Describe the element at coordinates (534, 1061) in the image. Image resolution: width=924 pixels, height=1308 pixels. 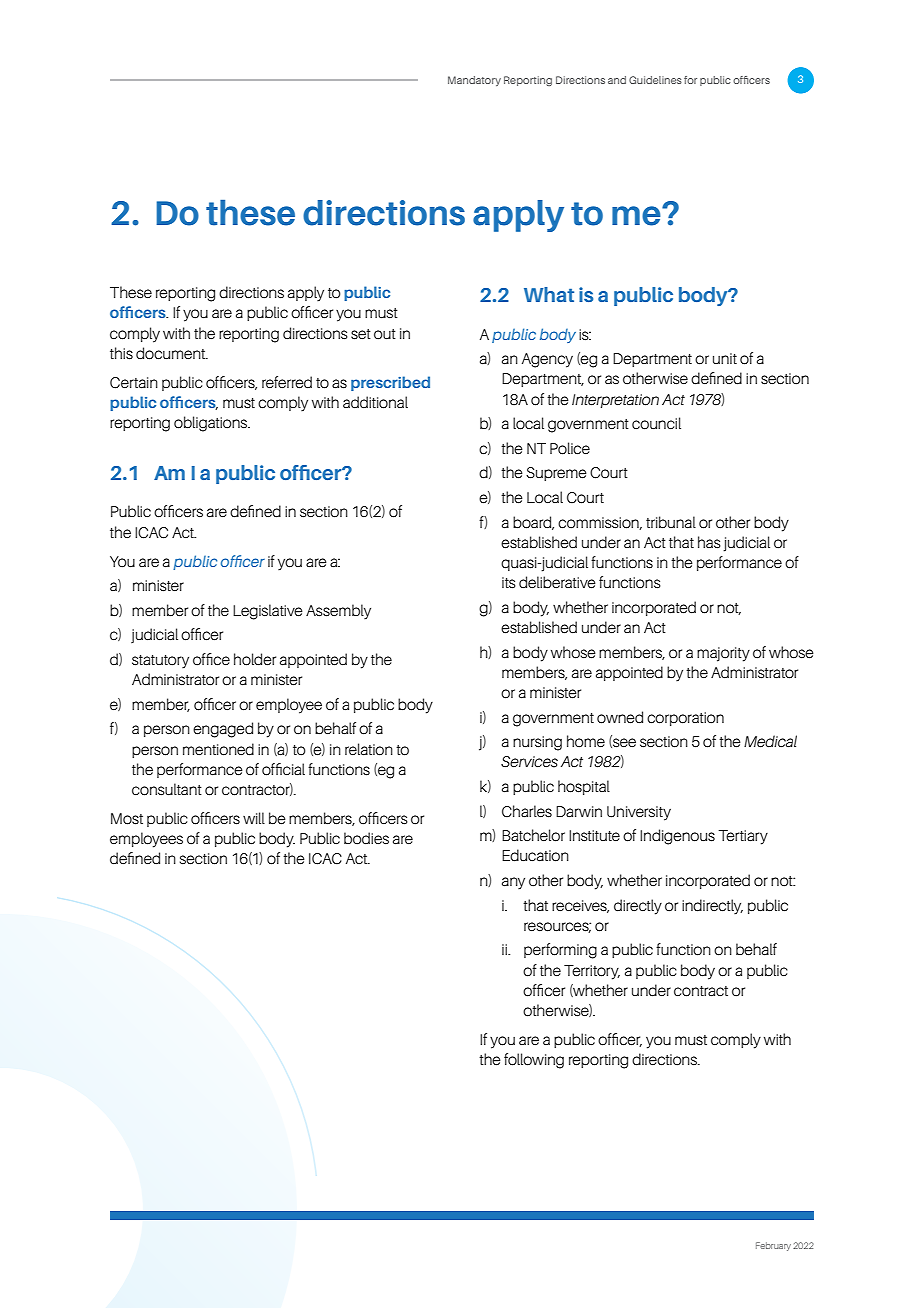
I see `following` at that location.
